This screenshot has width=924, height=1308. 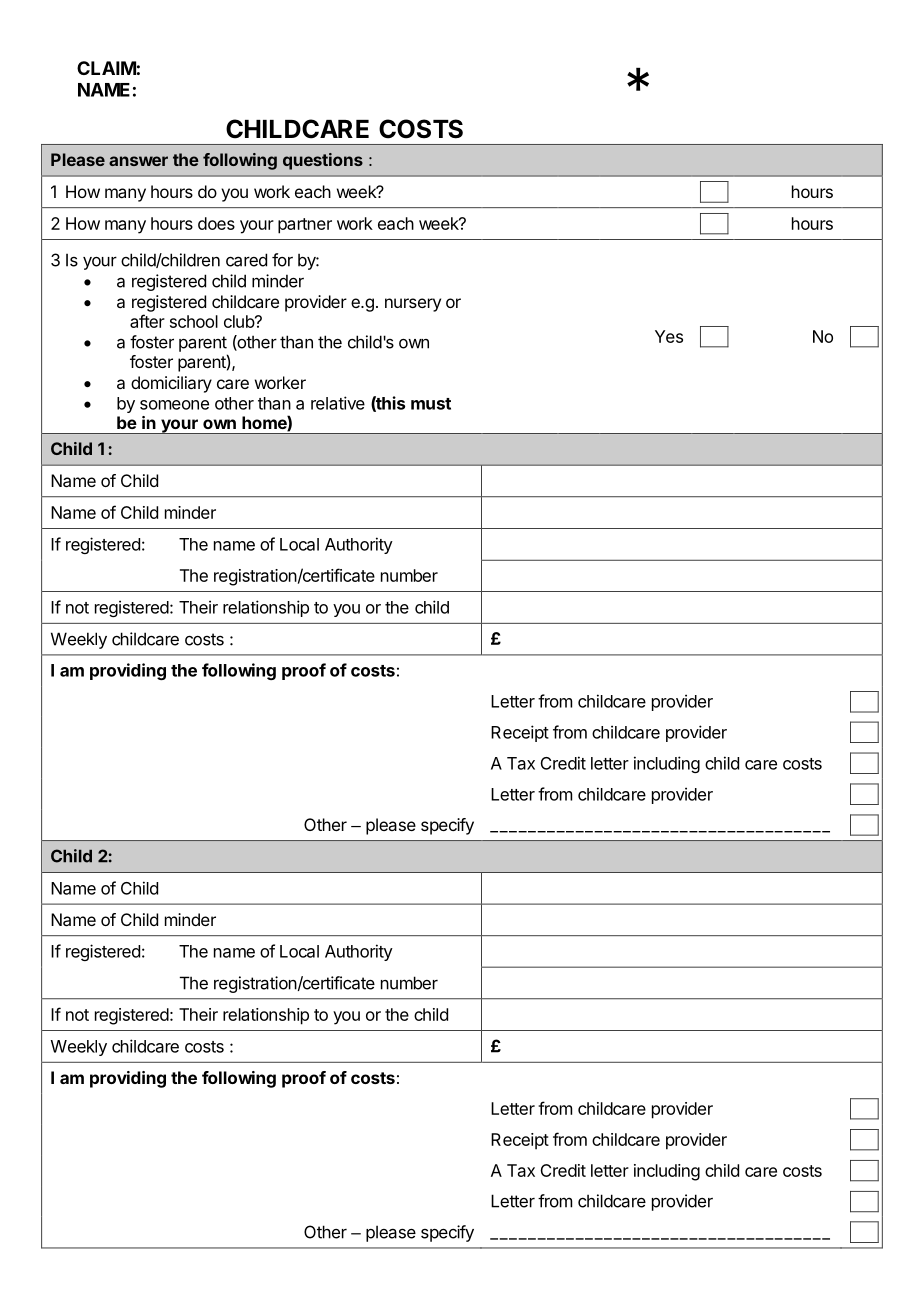 What do you see at coordinates (305, 226) in the screenshot?
I see `partner` at bounding box center [305, 226].
